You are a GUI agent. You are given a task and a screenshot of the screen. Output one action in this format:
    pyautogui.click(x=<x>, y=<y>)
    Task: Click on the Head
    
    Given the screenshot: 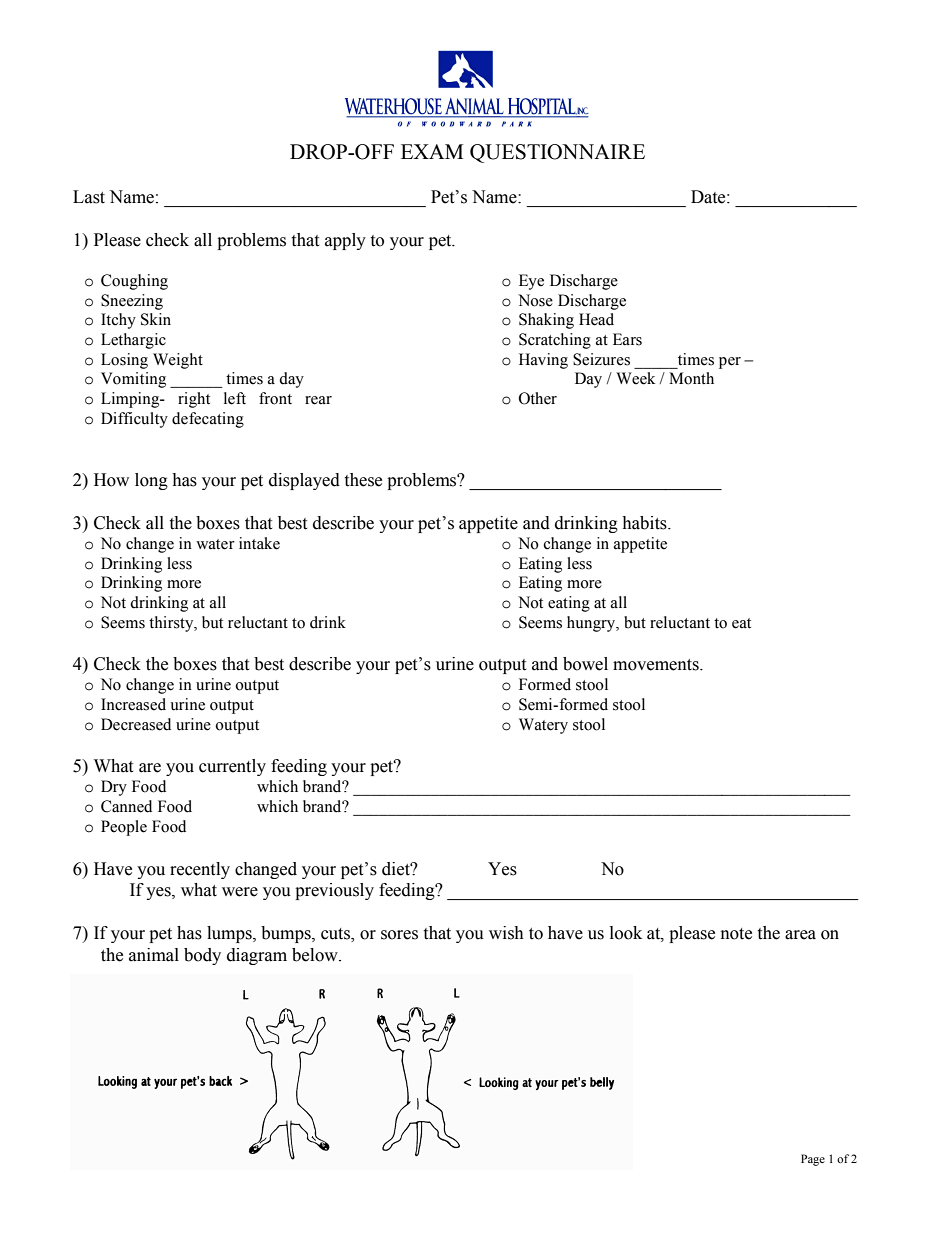 What is the action you would take?
    pyautogui.click(x=596, y=319)
